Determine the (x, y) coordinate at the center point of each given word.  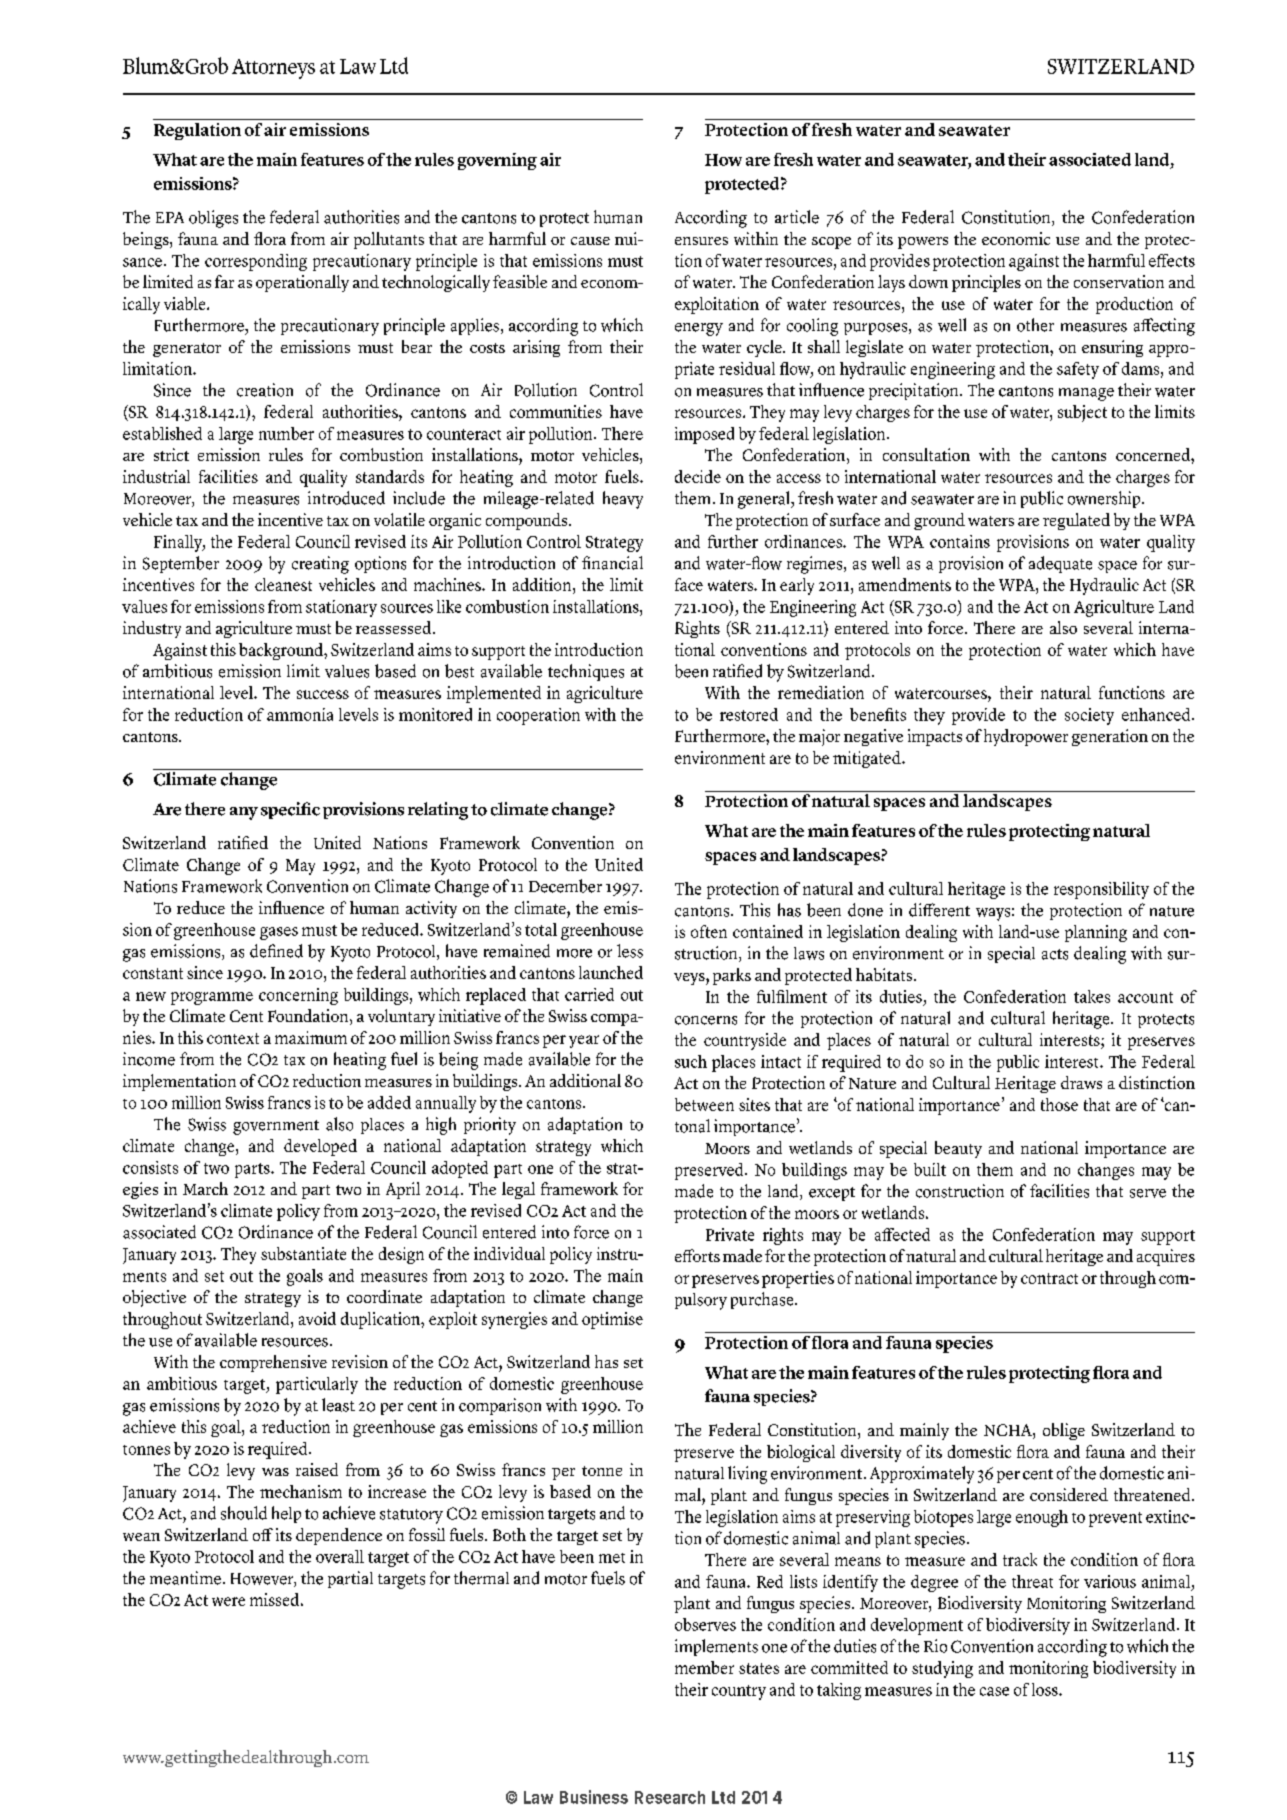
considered (1069, 1494)
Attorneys (273, 69)
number (286, 433)
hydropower (1026, 737)
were (228, 1601)
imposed (704, 435)
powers (923, 243)
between (704, 1104)
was (275, 1472)
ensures (701, 241)
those (1059, 1104)
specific (290, 810)
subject (1082, 413)
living (747, 1475)
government (276, 1127)
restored (749, 714)
